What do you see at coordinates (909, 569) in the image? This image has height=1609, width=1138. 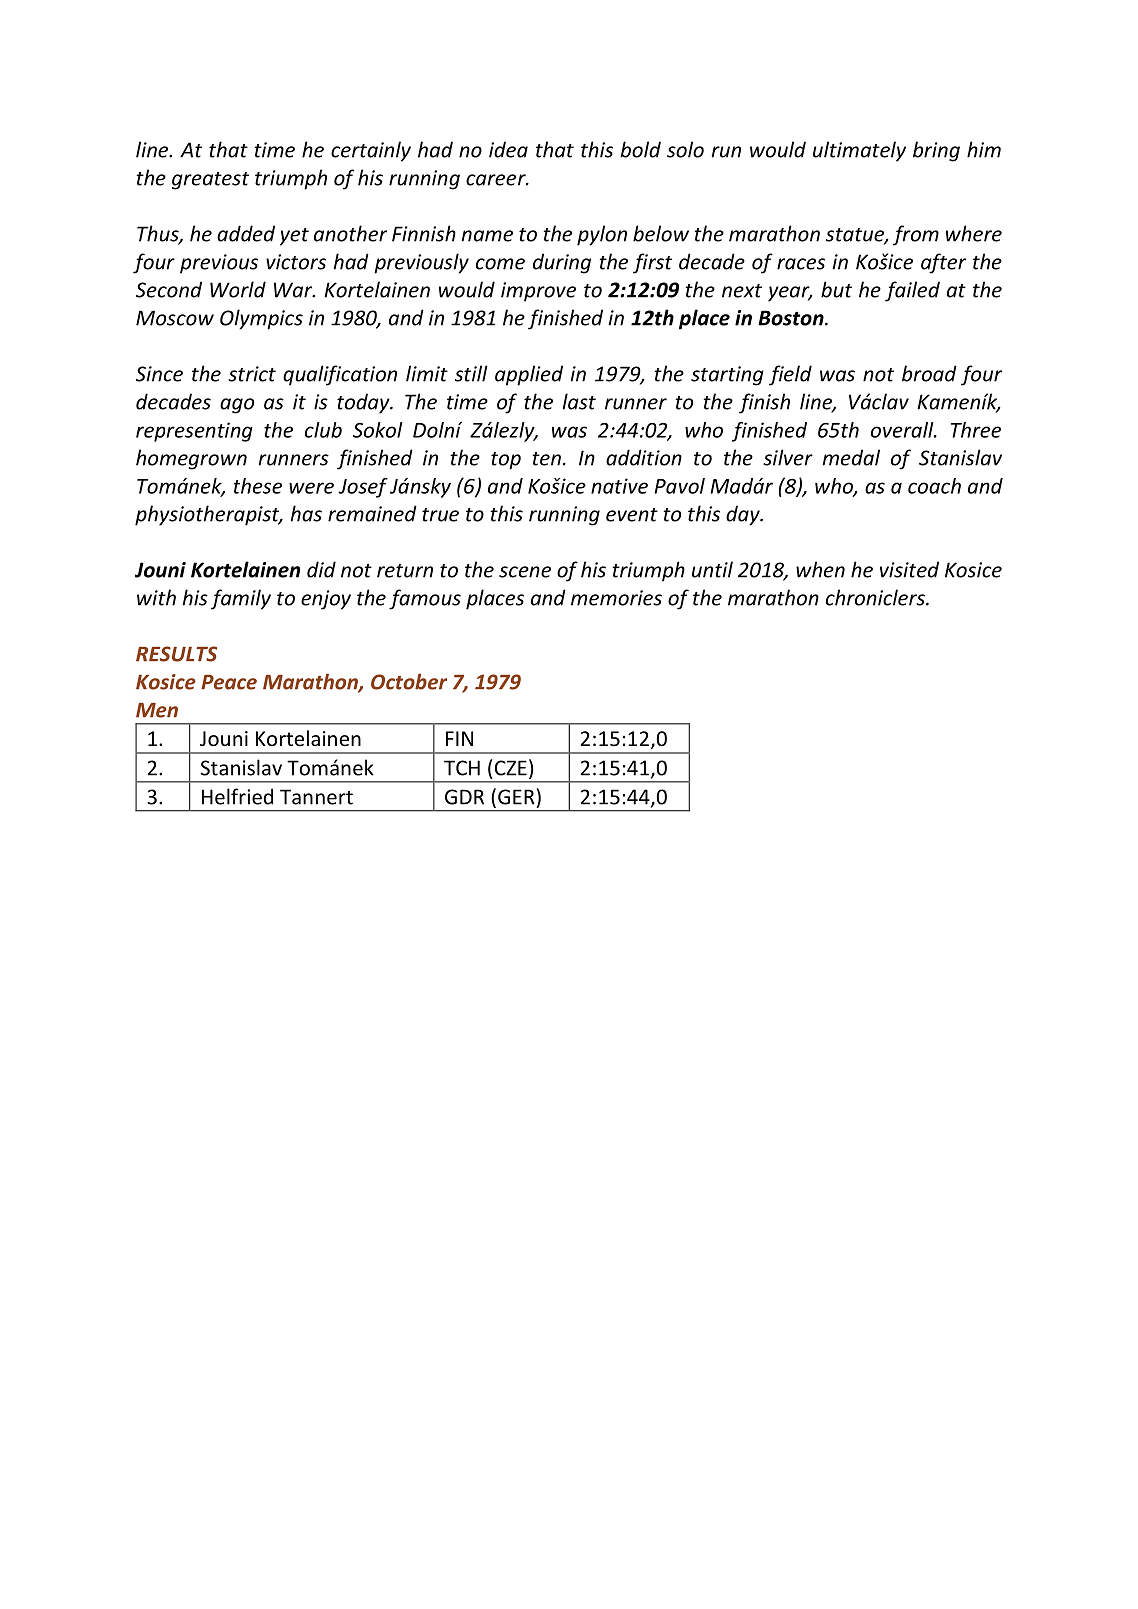 I see `visited` at bounding box center [909, 569].
